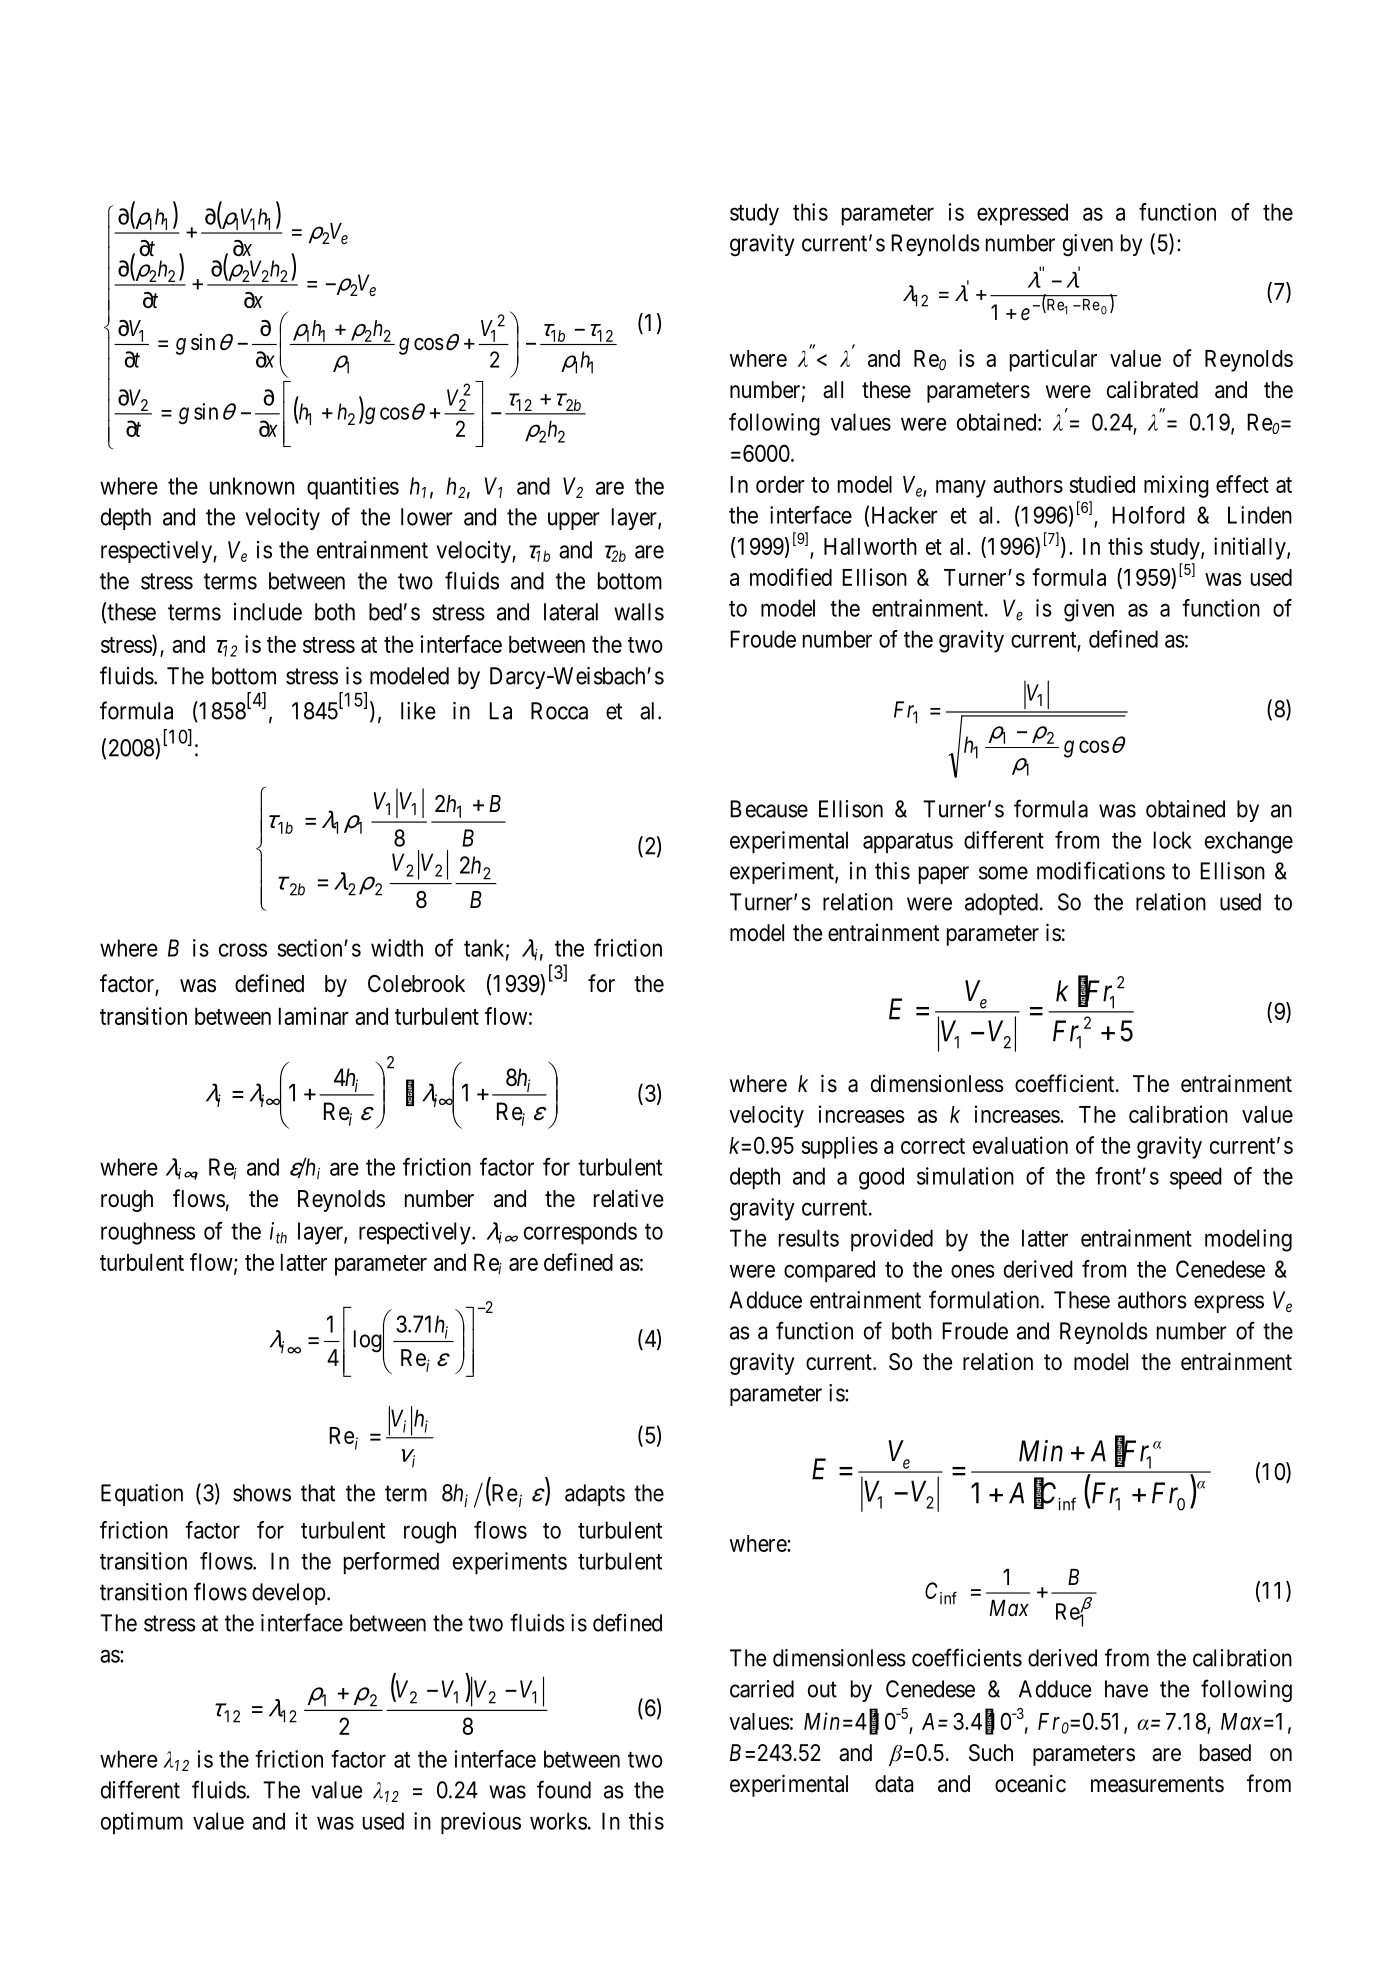 Image resolution: width=1392 pixels, height=1970 pixels. Describe the element at coordinates (418, 711) in the document. I see `like` at that location.
